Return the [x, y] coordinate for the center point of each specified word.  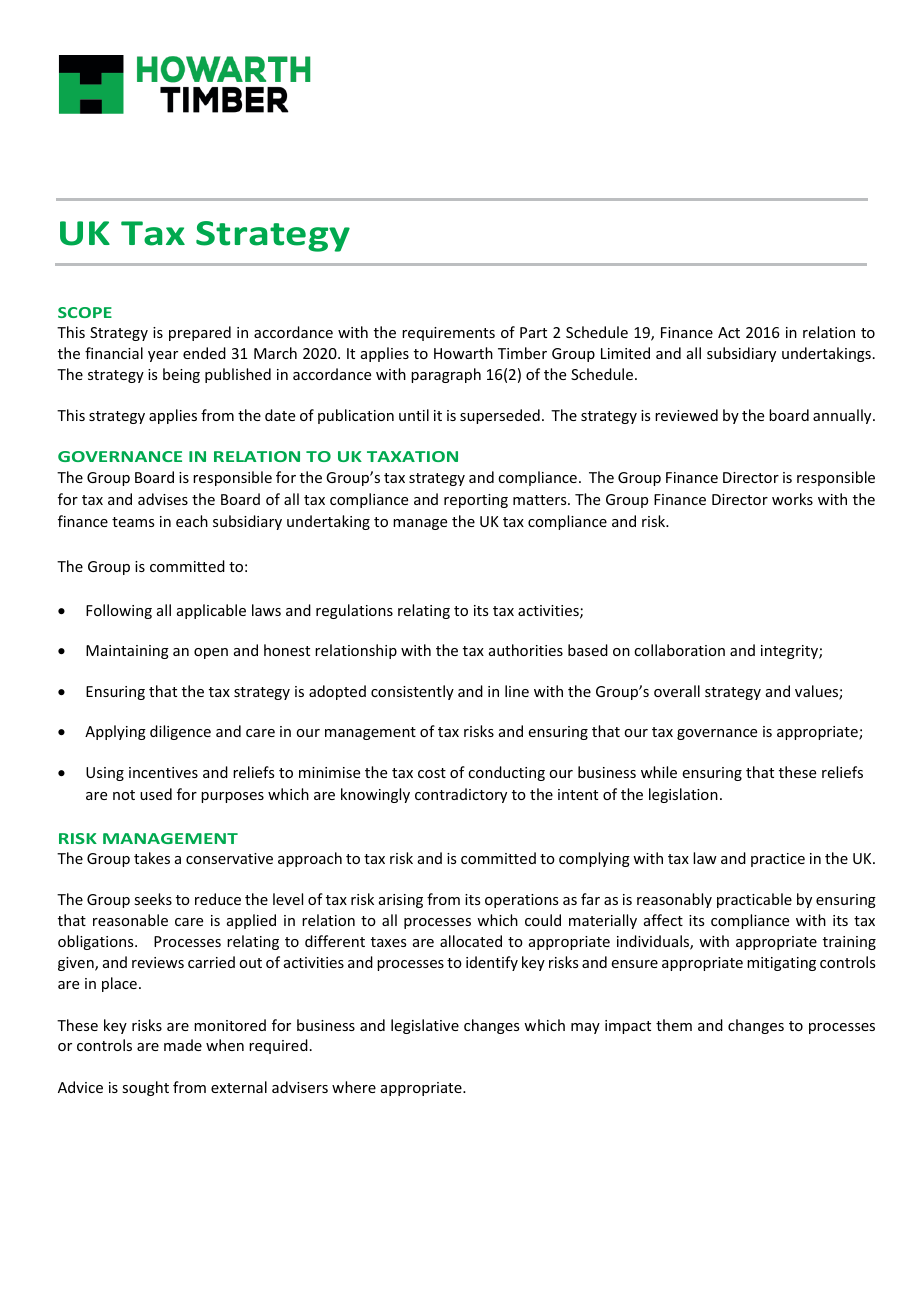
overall [677, 691]
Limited [625, 353]
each [192, 521]
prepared [200, 333]
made [183, 1045]
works [792, 499]
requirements [448, 334]
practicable [754, 900]
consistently [412, 692]
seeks [153, 899]
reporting [476, 501]
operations [521, 901]
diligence [180, 732]
